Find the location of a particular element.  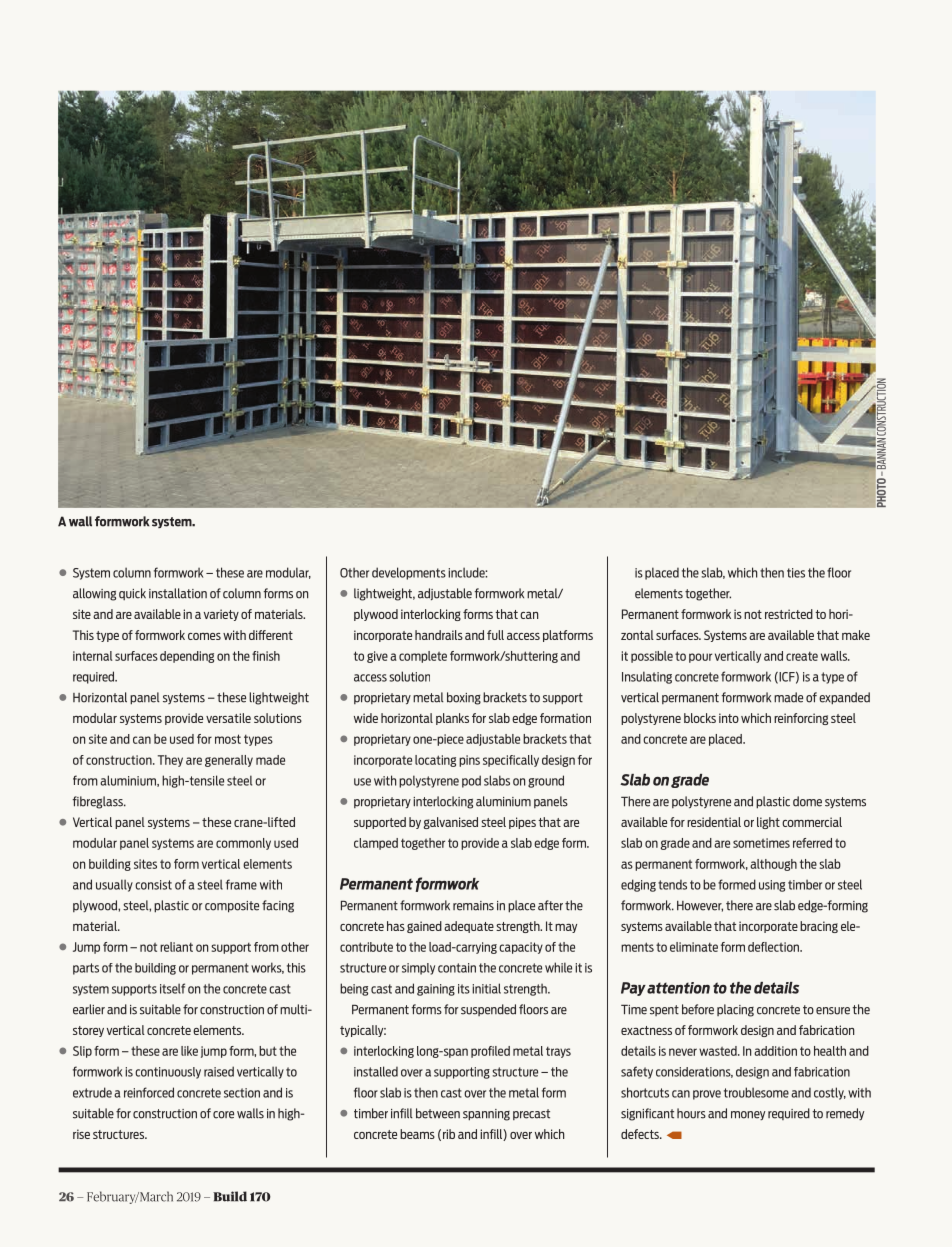

installation is located at coordinates (178, 593).
